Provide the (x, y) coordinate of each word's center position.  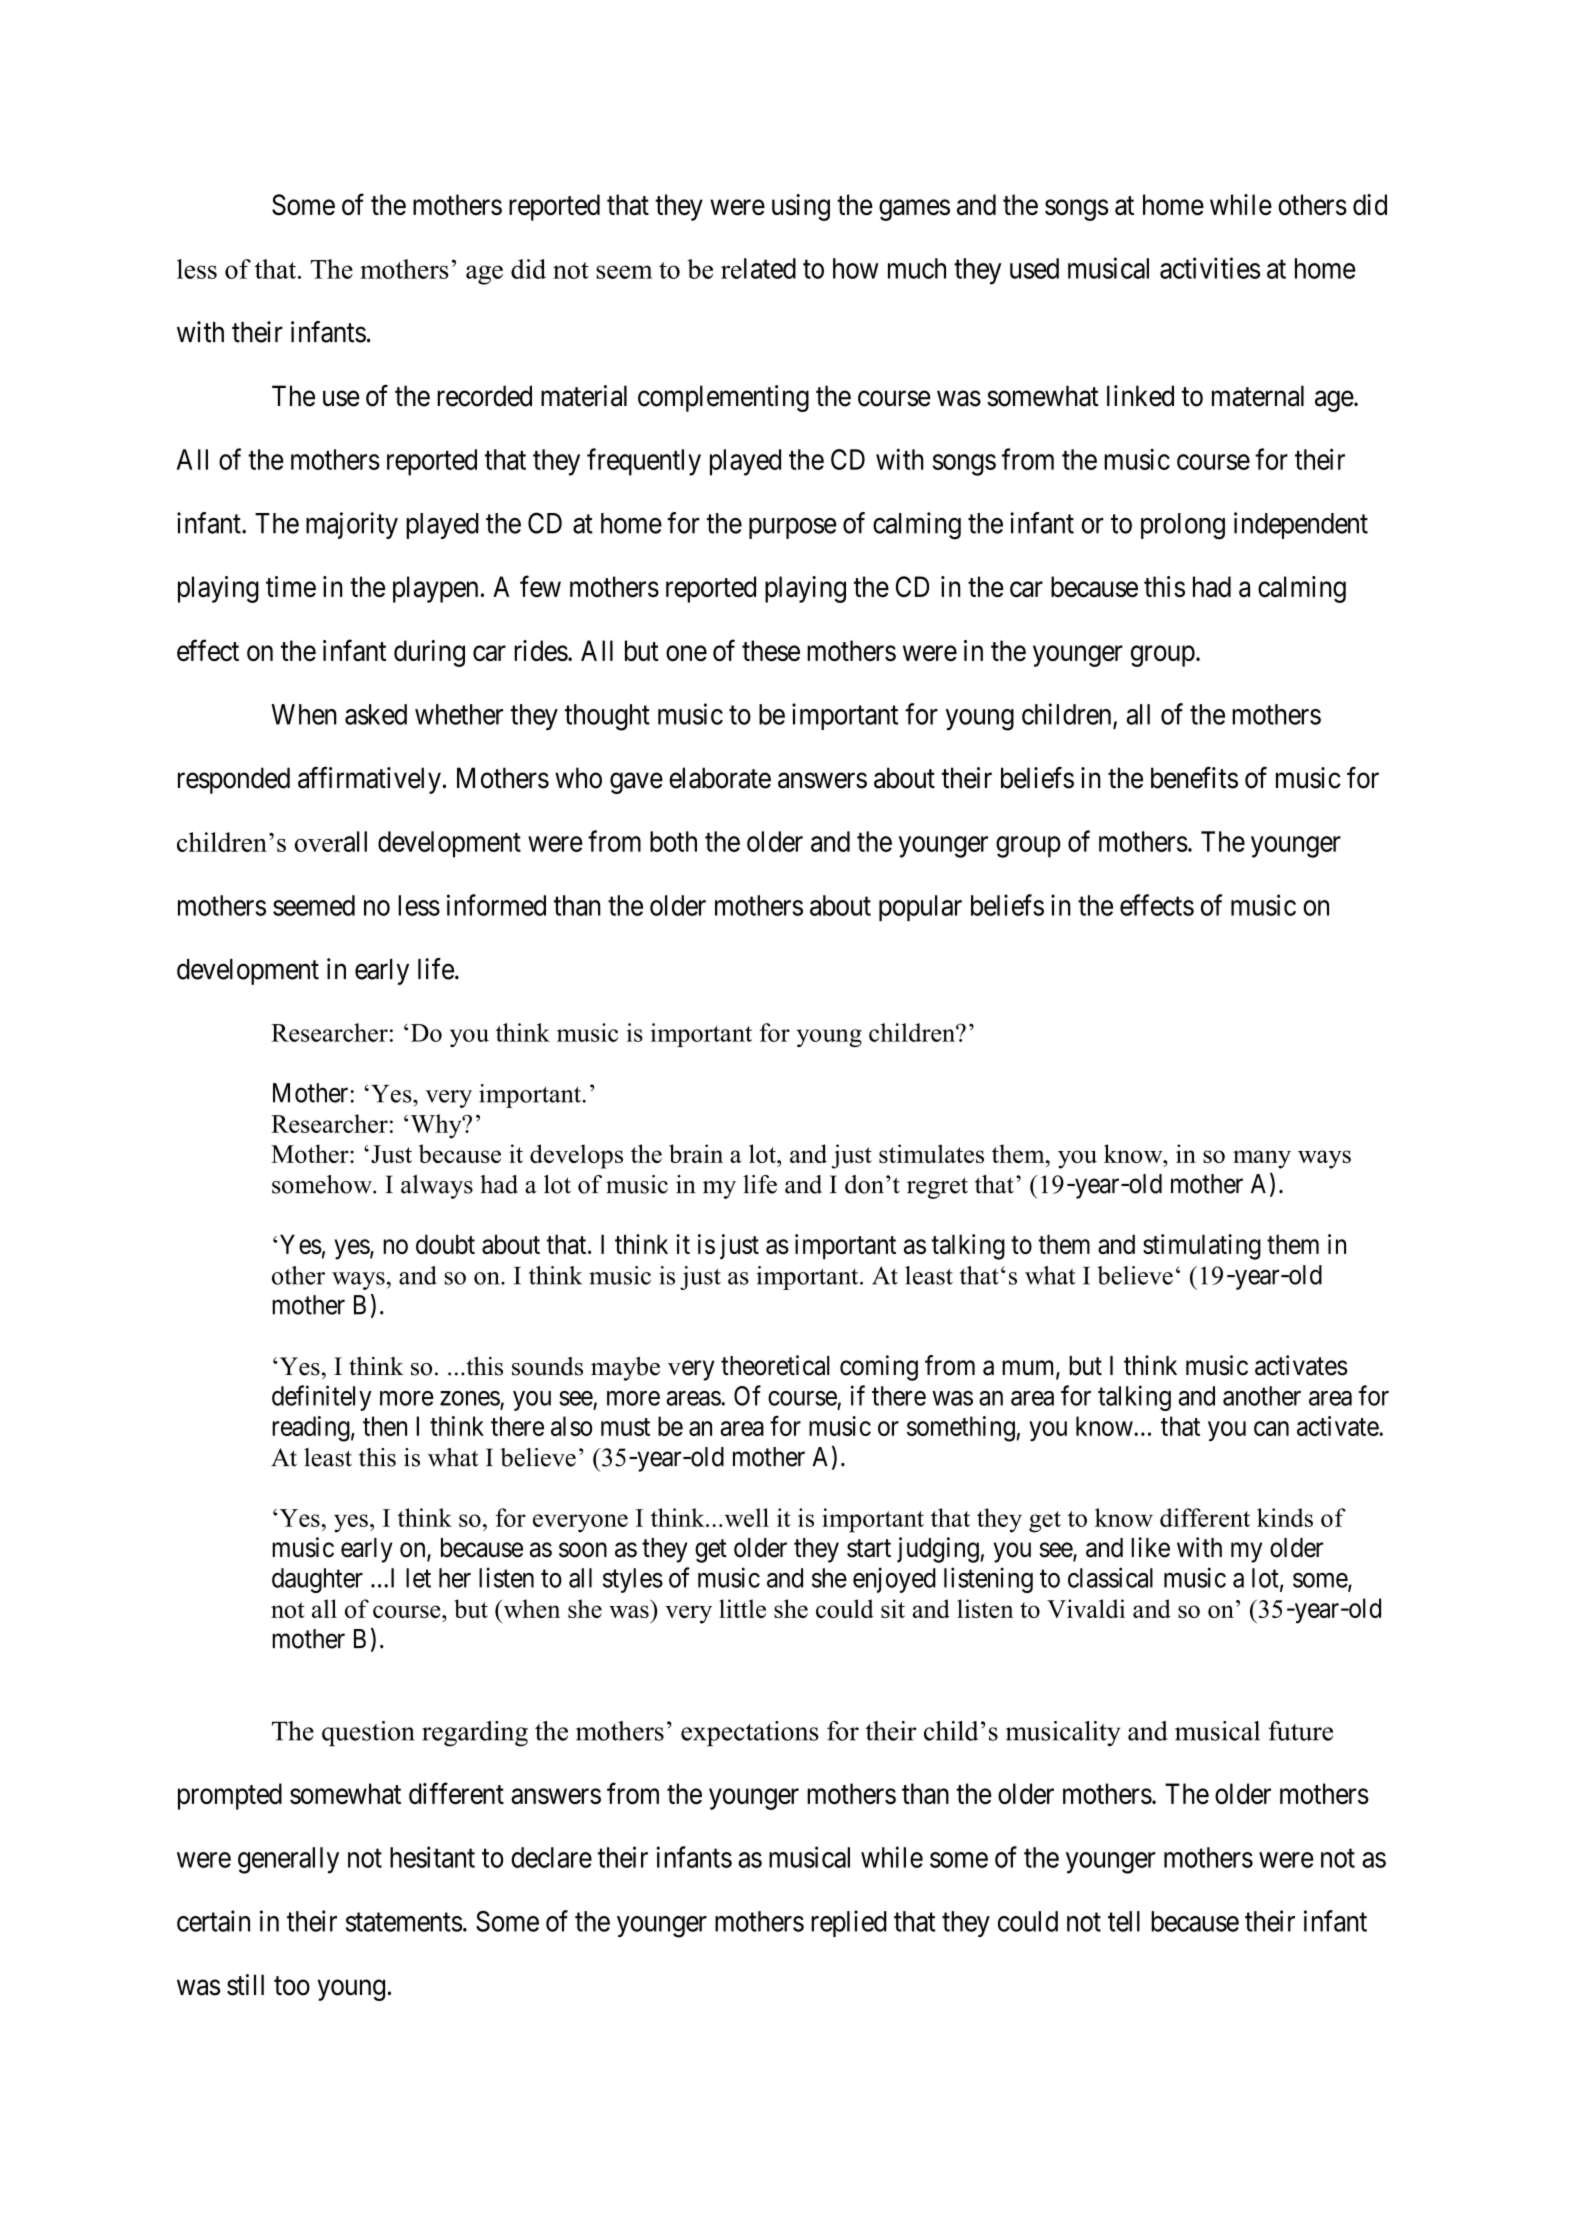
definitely (322, 1398)
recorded (484, 396)
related (758, 268)
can (1271, 1428)
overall (331, 841)
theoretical (775, 1365)
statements (404, 1922)
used (1034, 268)
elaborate (720, 778)
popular (920, 908)
